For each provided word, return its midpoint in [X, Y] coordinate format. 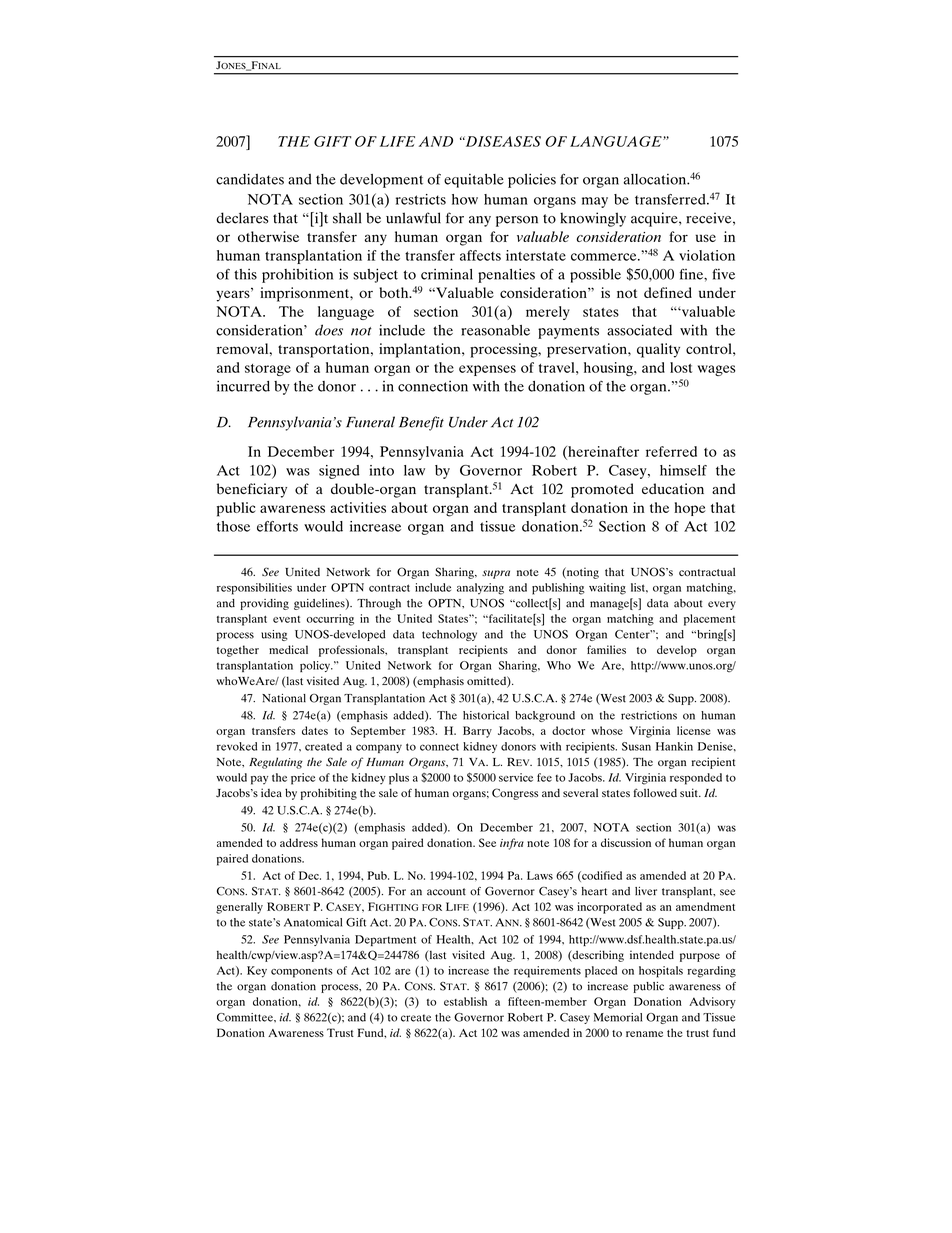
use [705, 238]
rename [644, 1034]
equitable [474, 181]
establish [465, 1001]
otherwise [268, 236]
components [302, 973]
